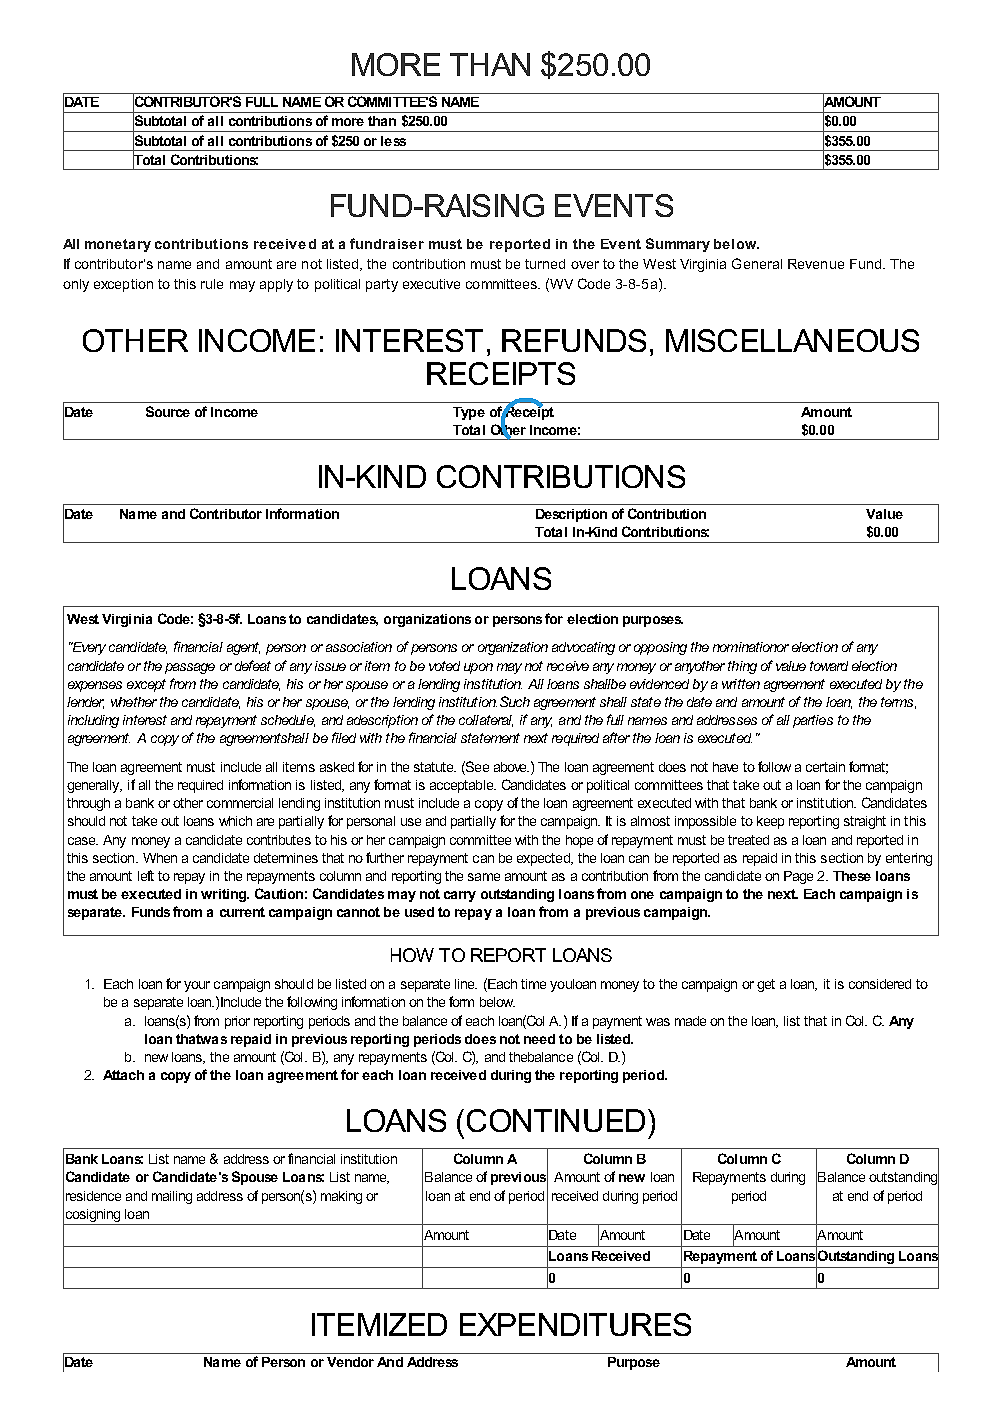 This page has height=1419, width=1003. I want to click on Vendor, so click(350, 1362).
